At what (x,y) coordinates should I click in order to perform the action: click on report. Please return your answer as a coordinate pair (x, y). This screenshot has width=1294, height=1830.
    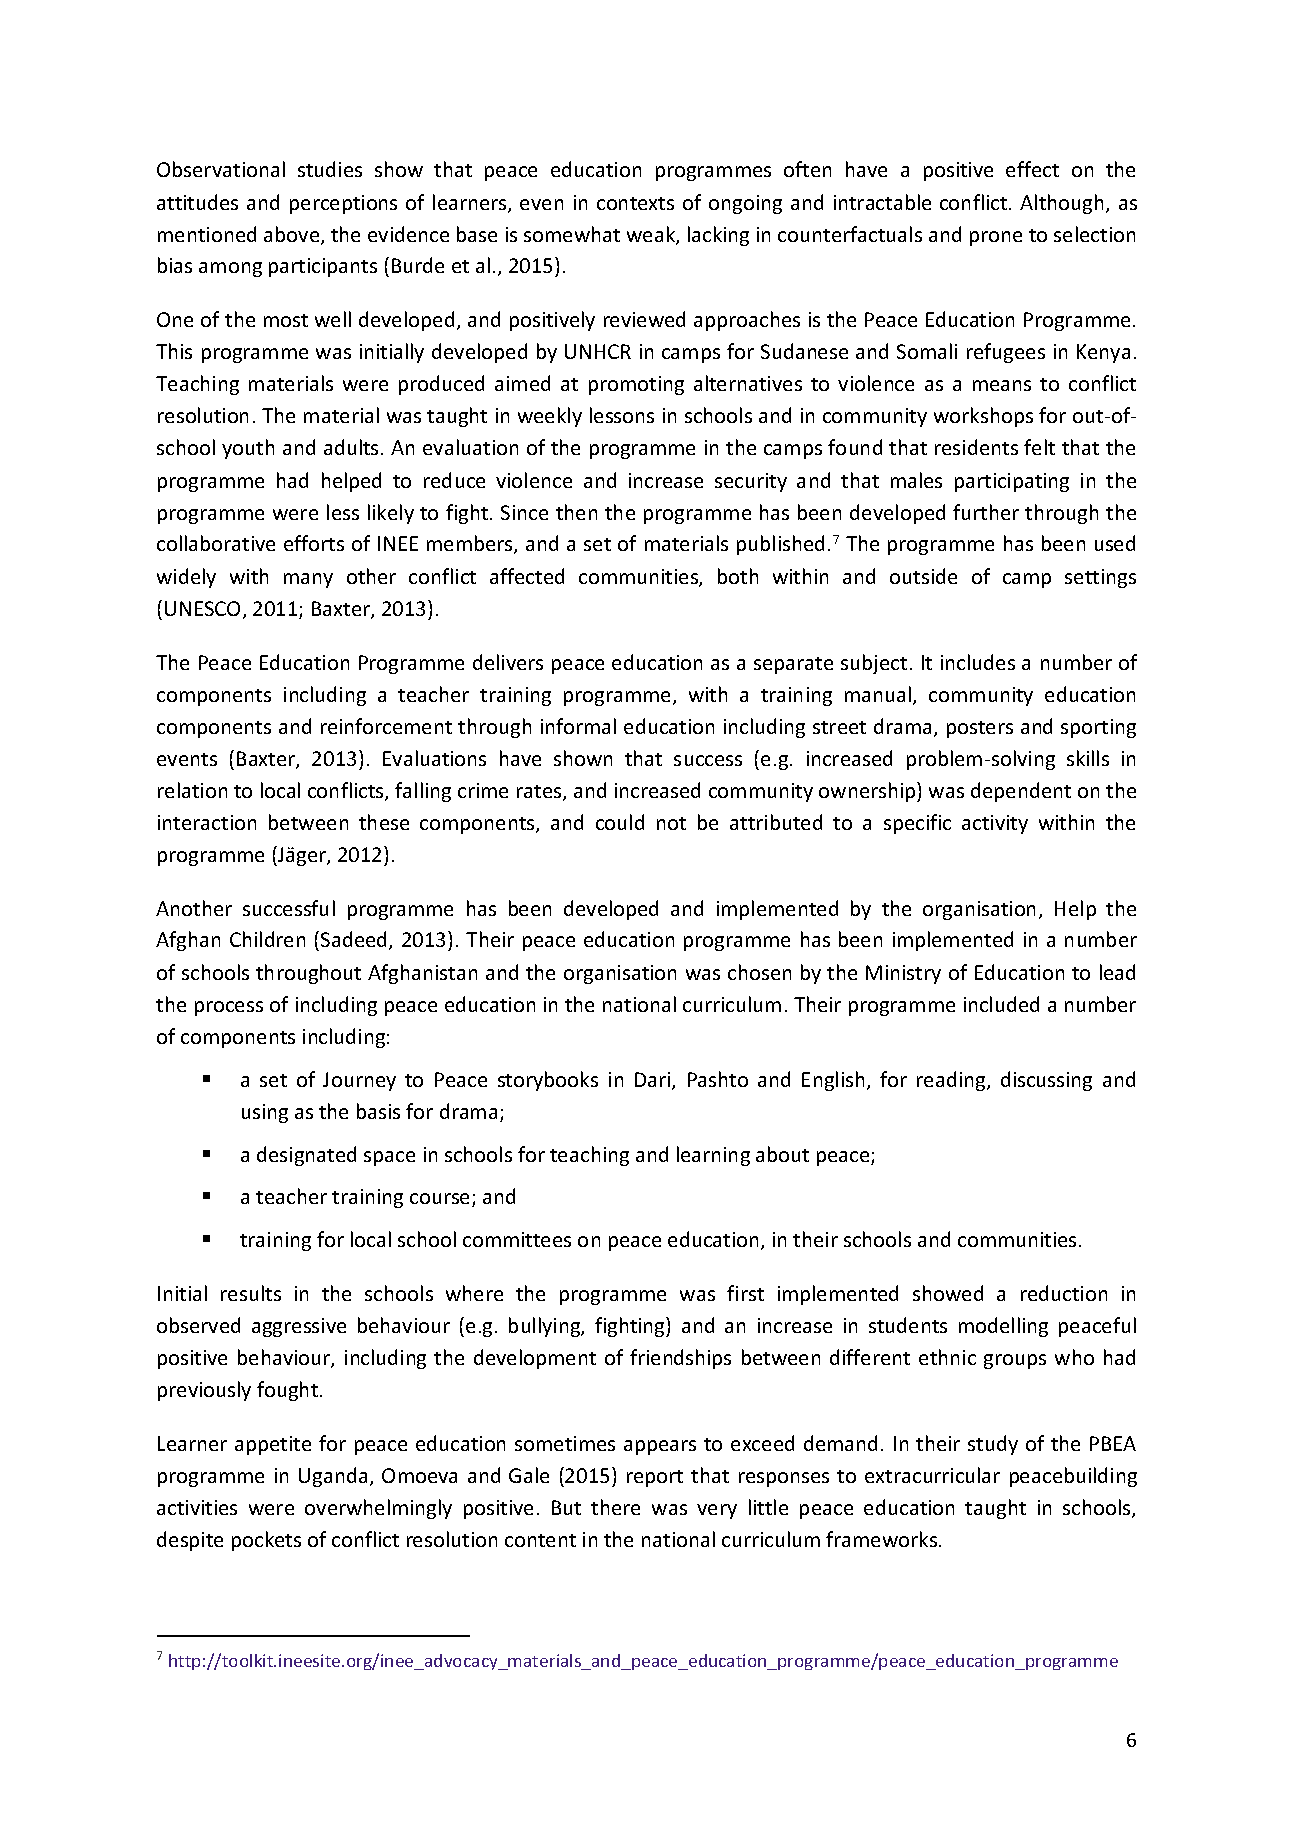
    Looking at the image, I should click on (655, 1478).
